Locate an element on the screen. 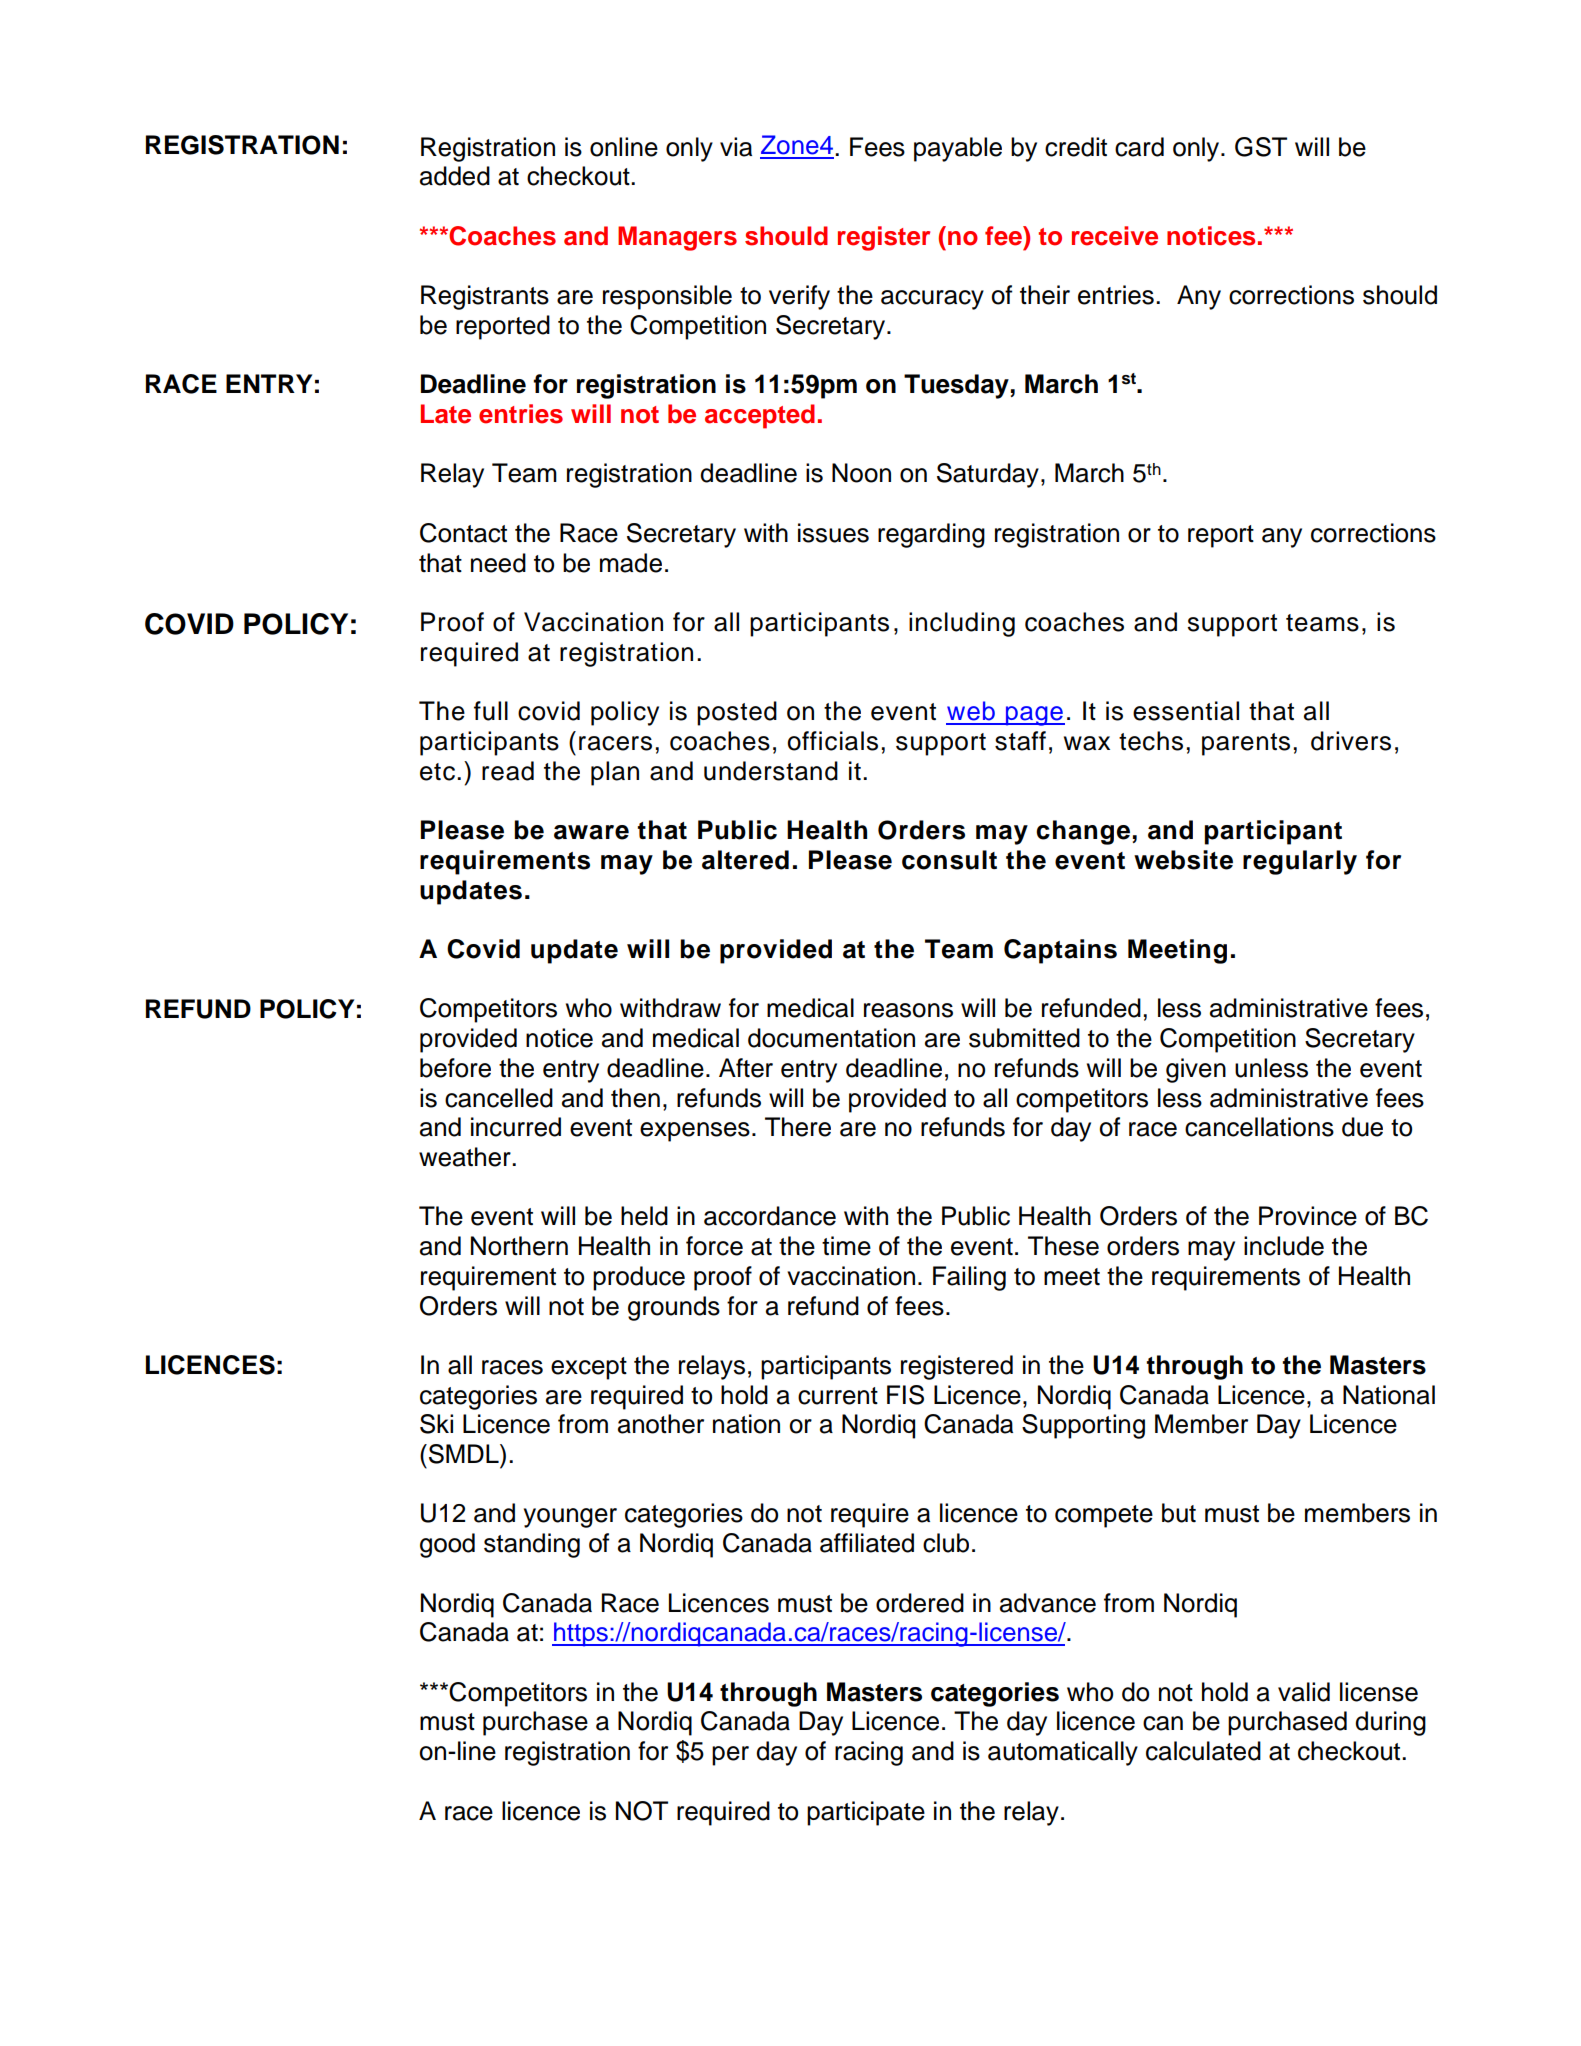  essential is located at coordinates (1186, 711).
